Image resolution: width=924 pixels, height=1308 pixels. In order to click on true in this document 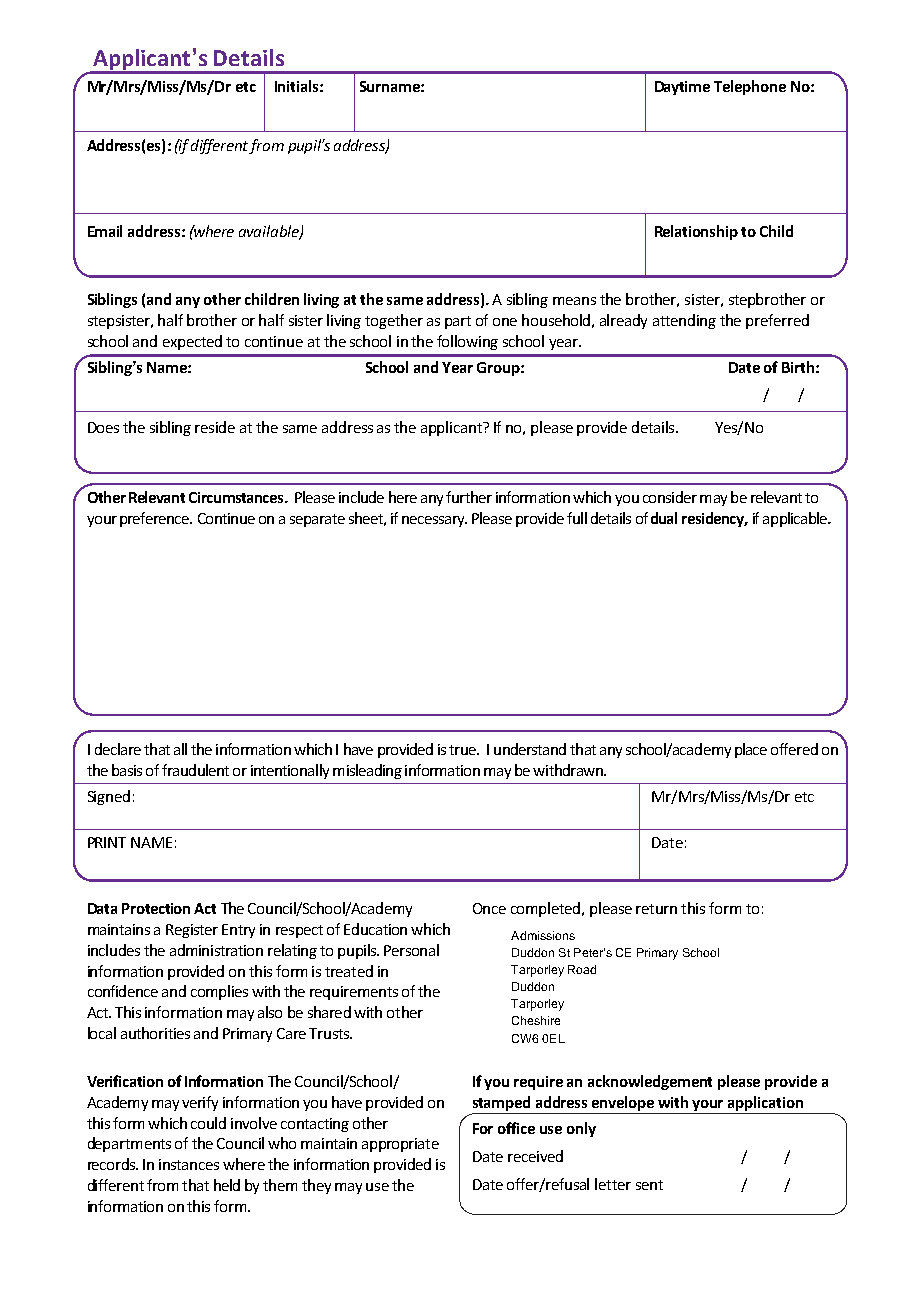, I will do `click(463, 750)`.
